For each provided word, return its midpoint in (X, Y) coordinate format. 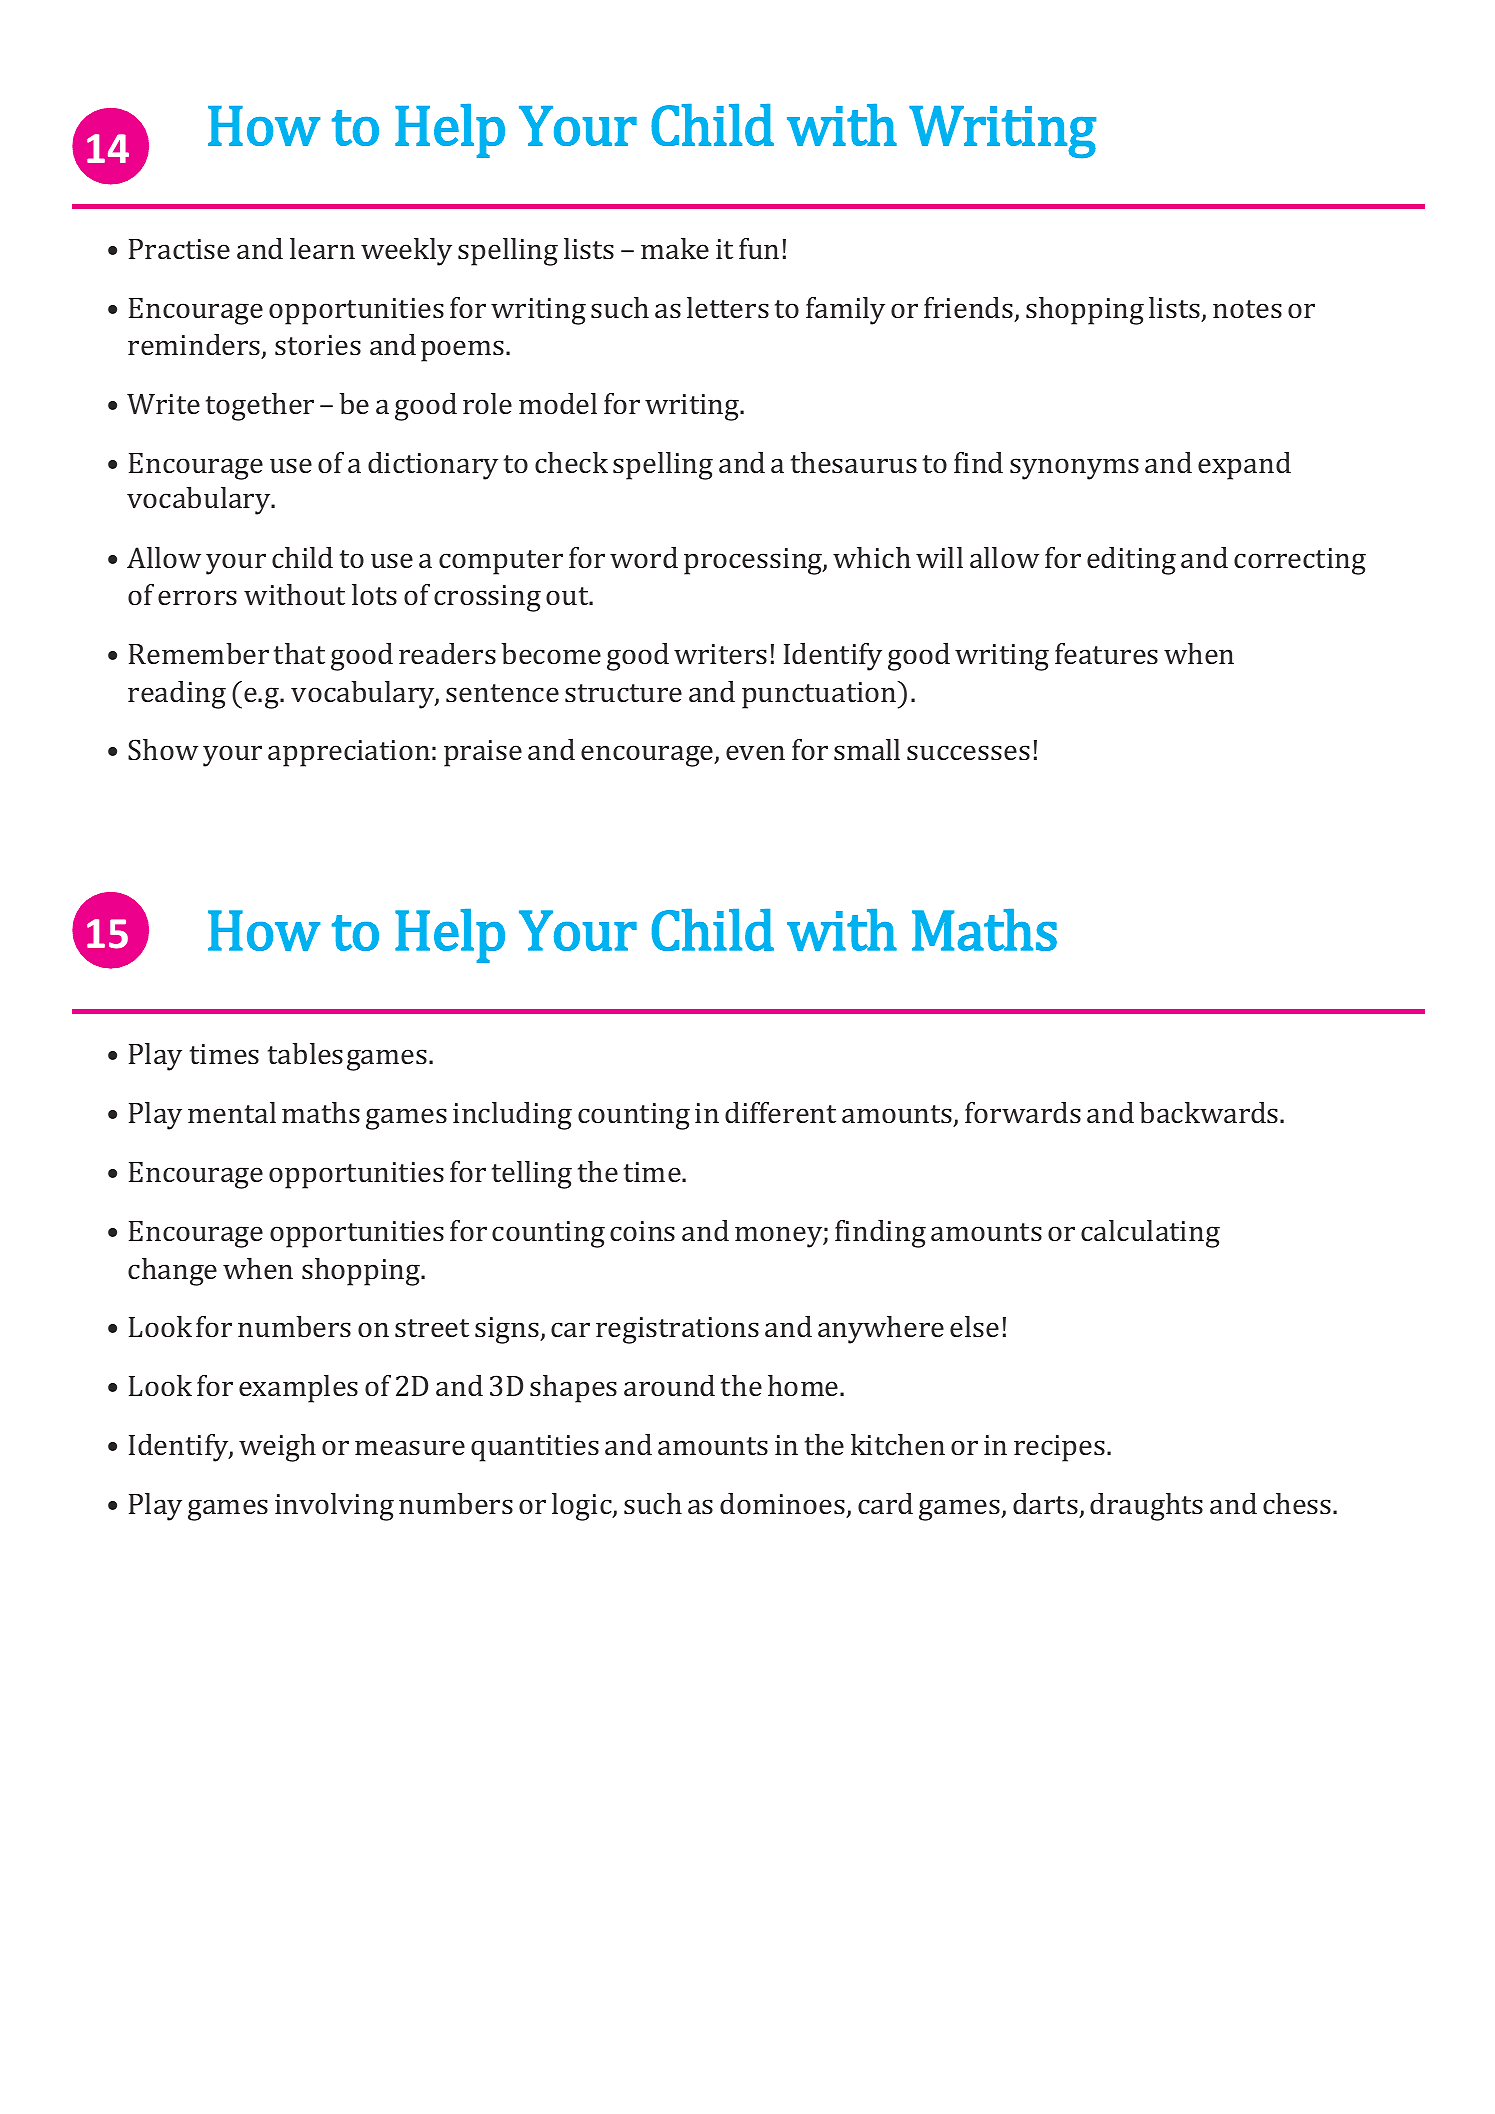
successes (968, 752)
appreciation (349, 753)
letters (728, 307)
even (755, 752)
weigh (277, 1448)
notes (1247, 309)
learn (322, 248)
